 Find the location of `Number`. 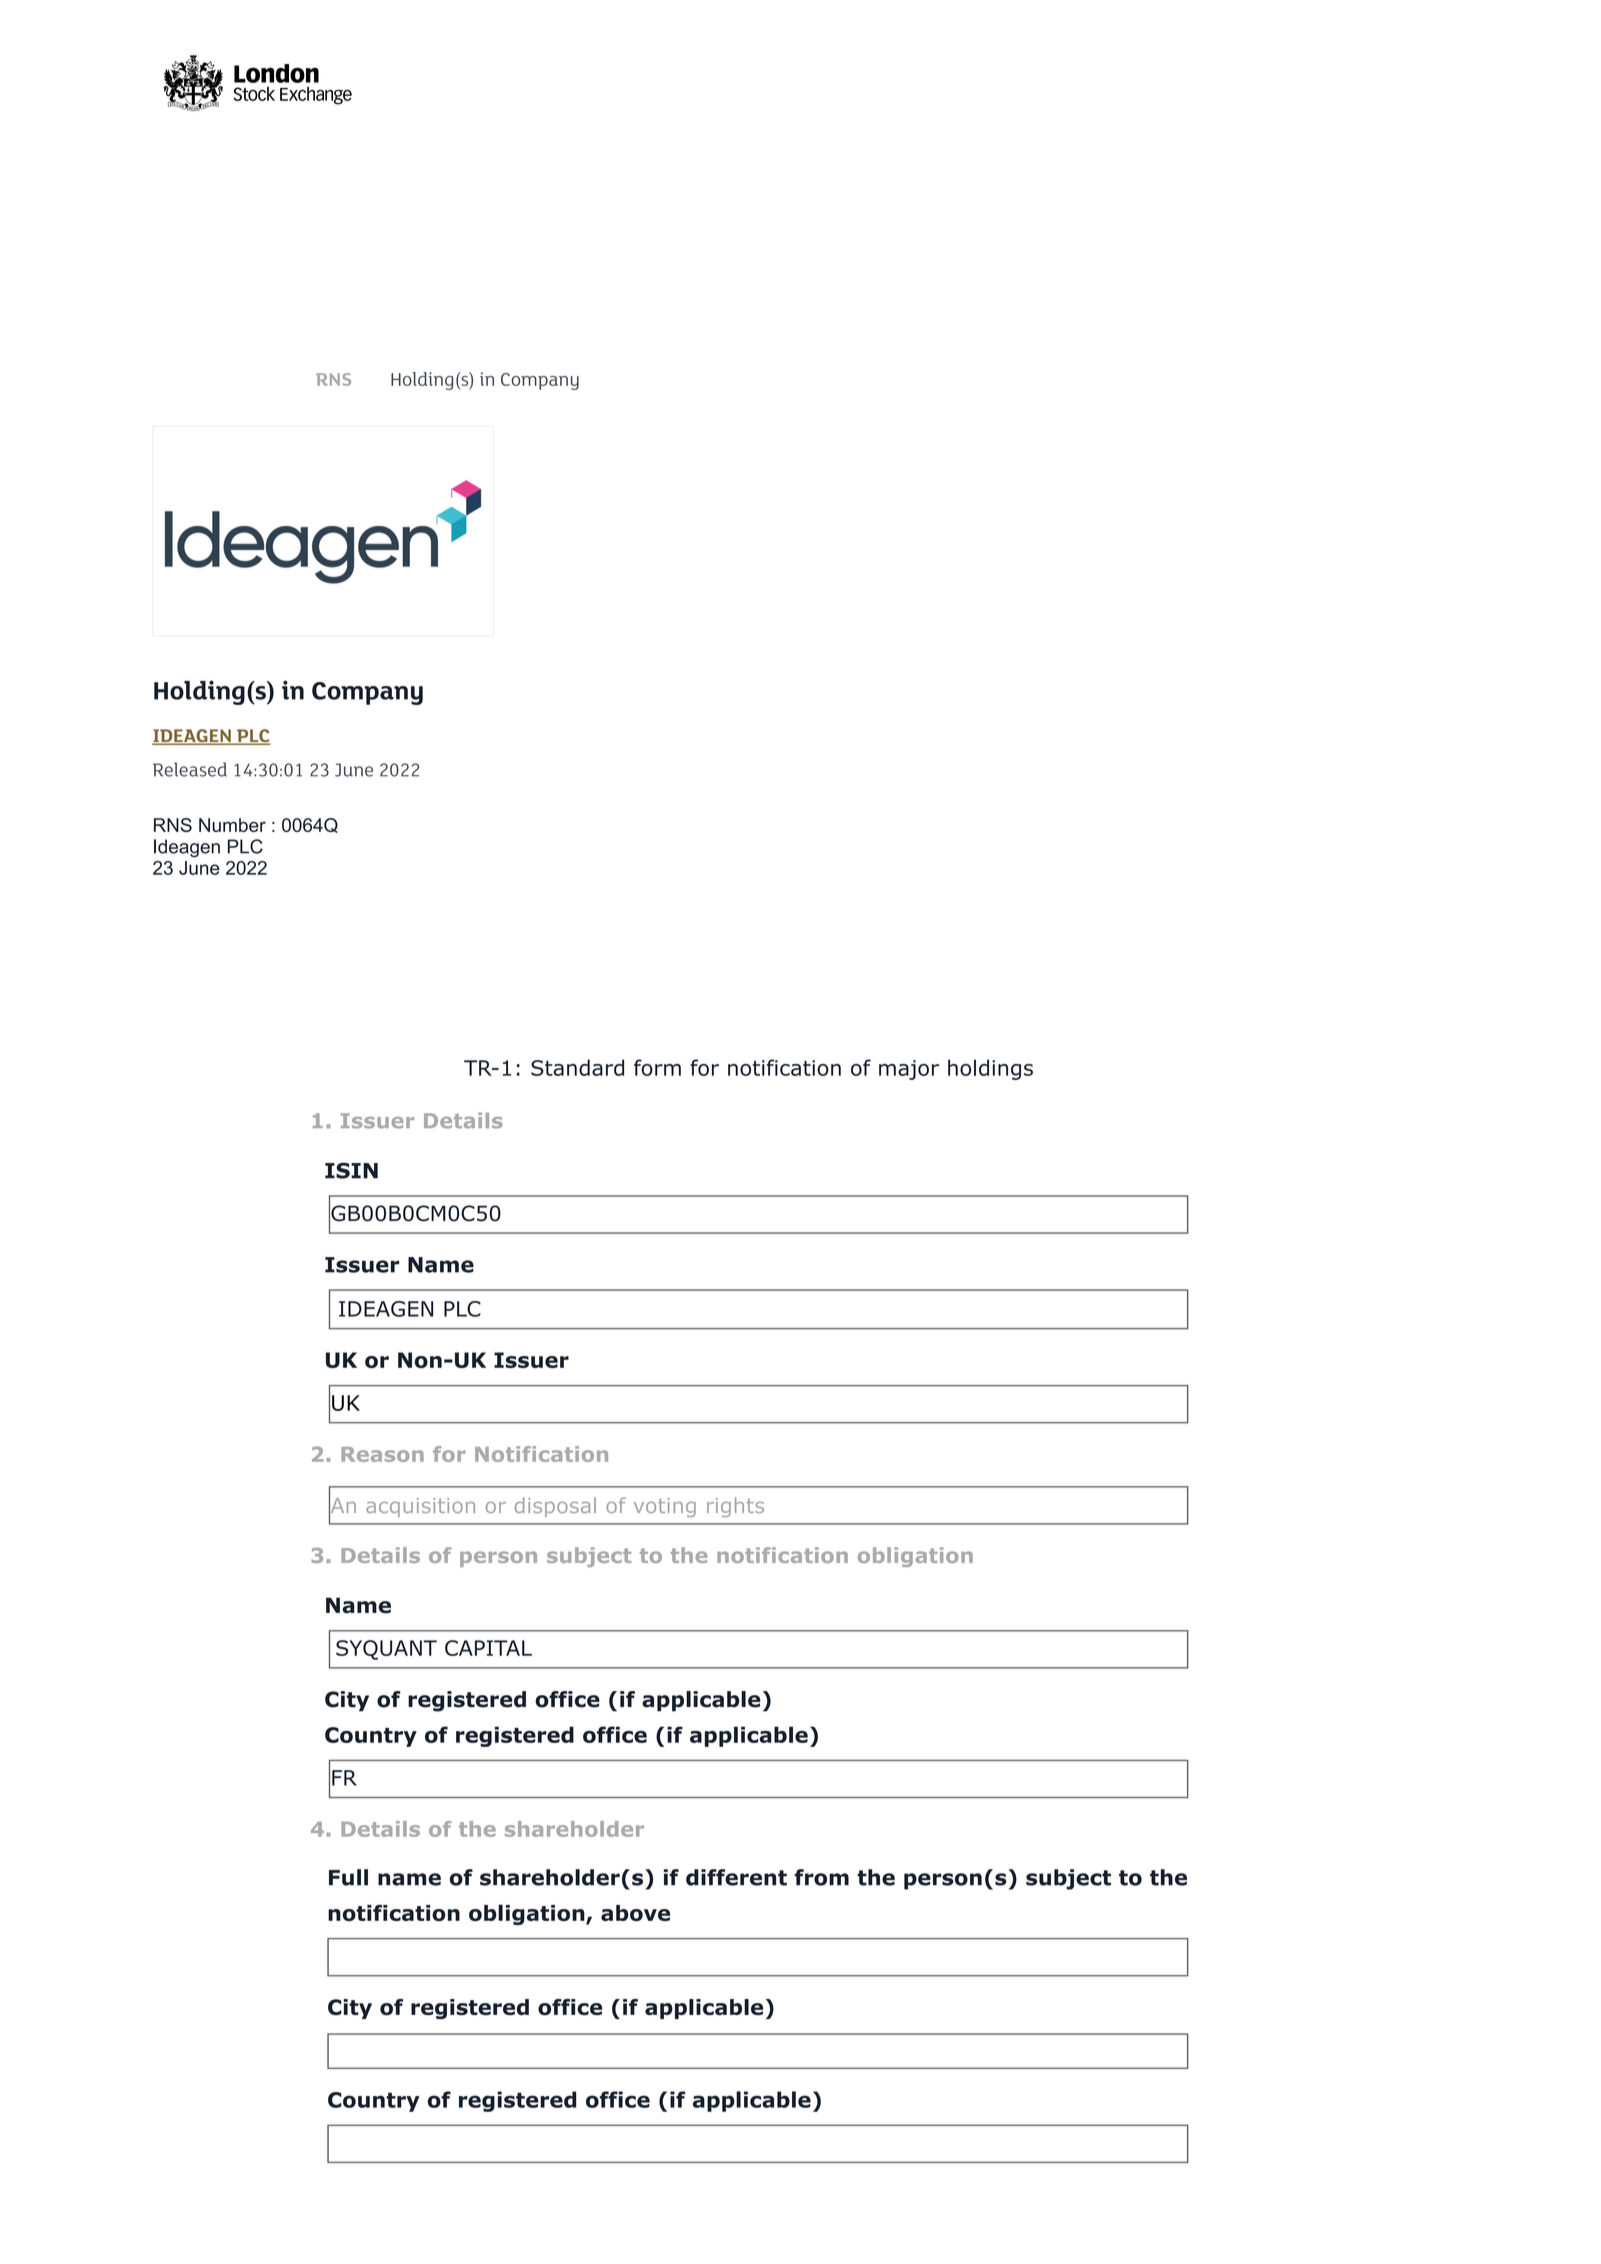

Number is located at coordinates (232, 825).
